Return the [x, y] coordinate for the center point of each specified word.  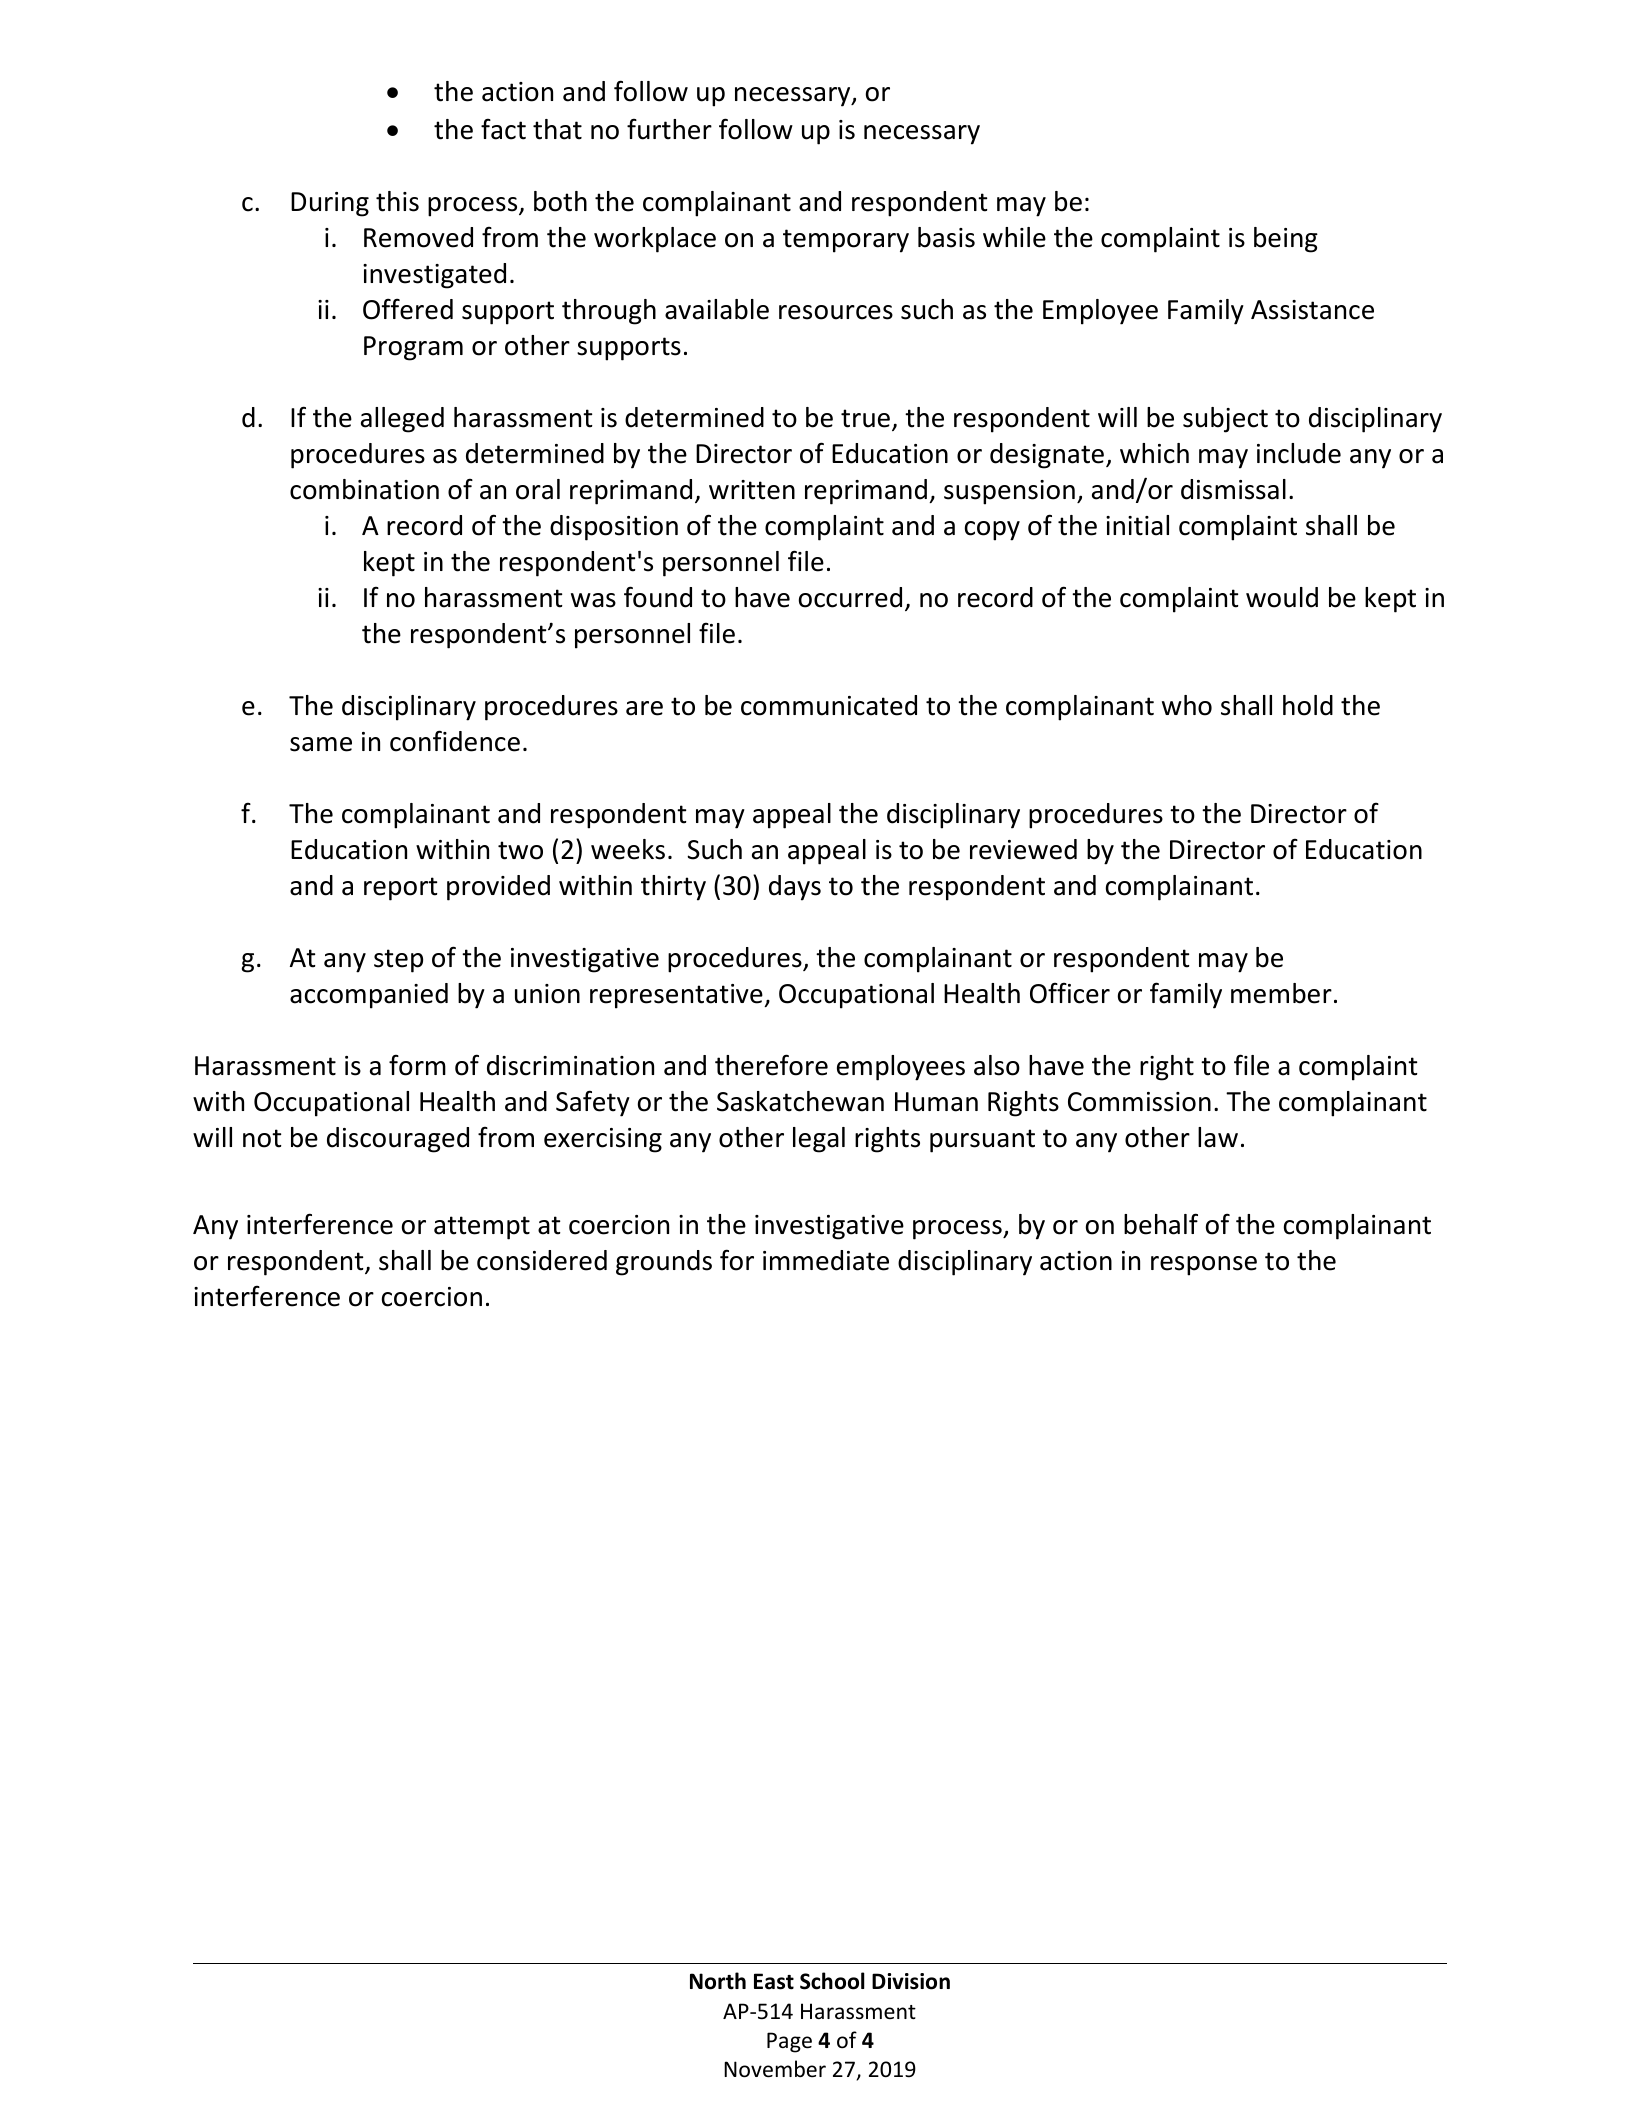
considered [542, 1260]
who [1187, 705]
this [397, 201]
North [718, 1981]
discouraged [398, 1140]
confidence [455, 741]
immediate [826, 1260]
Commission [1139, 1102]
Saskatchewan [800, 1101]
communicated [829, 705]
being [1286, 240]
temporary [846, 241]
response [1204, 1266]
